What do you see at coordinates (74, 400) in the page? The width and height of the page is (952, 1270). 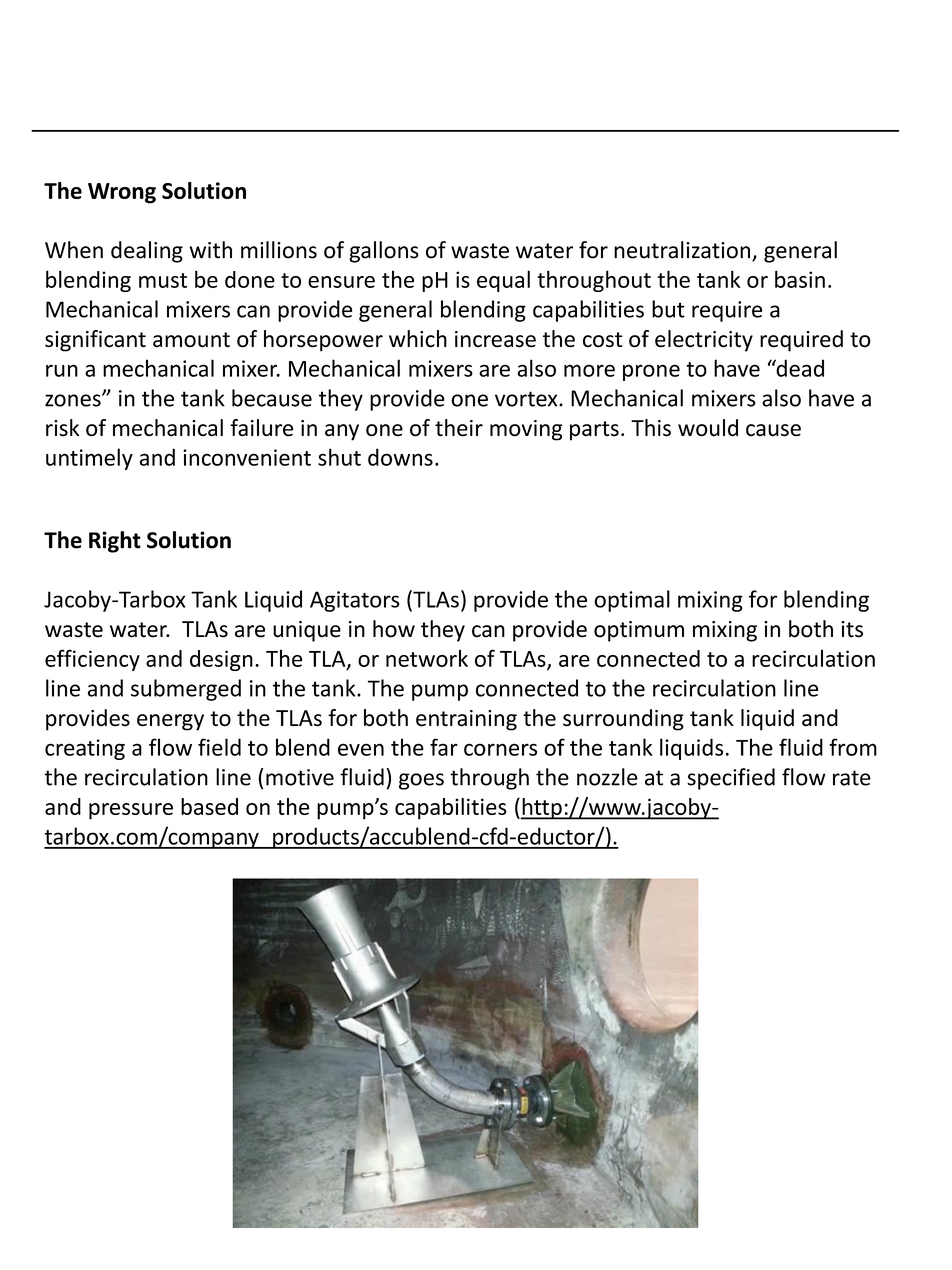 I see `zones` at bounding box center [74, 400].
